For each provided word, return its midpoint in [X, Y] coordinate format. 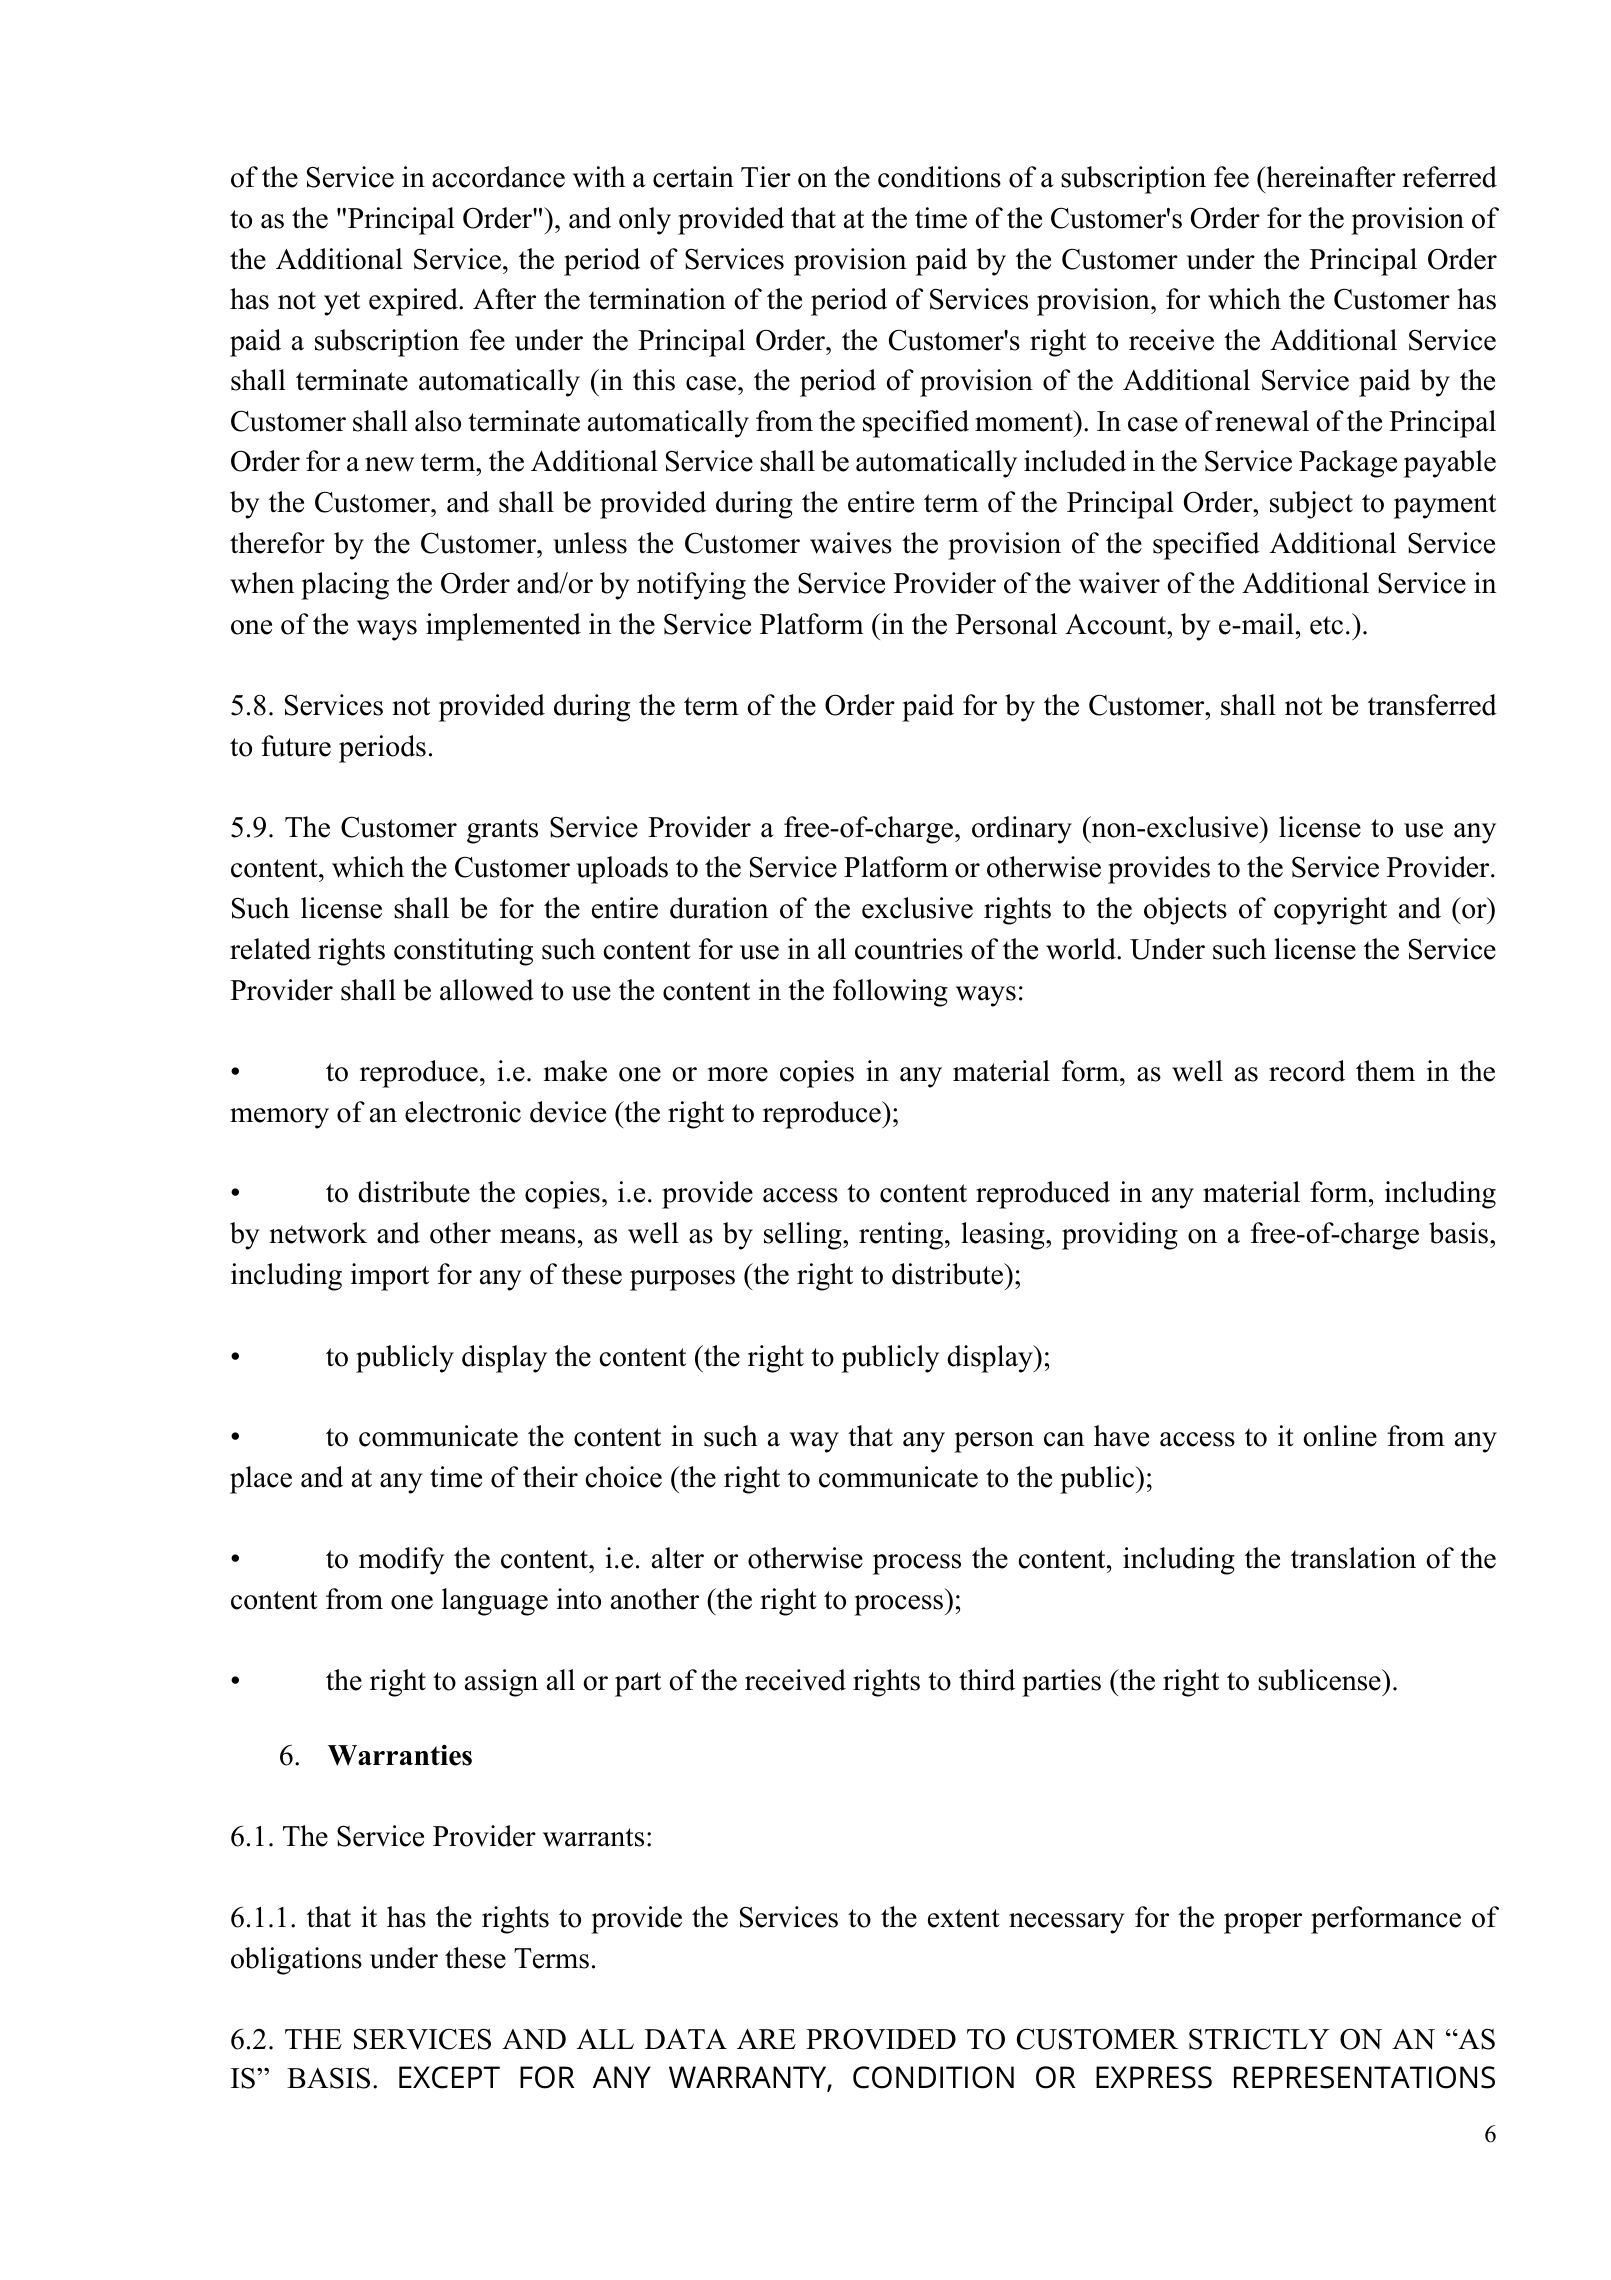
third [987, 1680]
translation [1353, 1558]
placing [345, 586]
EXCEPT [449, 2077]
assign [501, 1683]
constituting [463, 952]
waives [851, 543]
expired [414, 302]
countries [909, 949]
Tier [766, 177]
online [1340, 1436]
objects [1185, 911]
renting [902, 1236]
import [390, 1277]
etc [1326, 625]
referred [1449, 177]
